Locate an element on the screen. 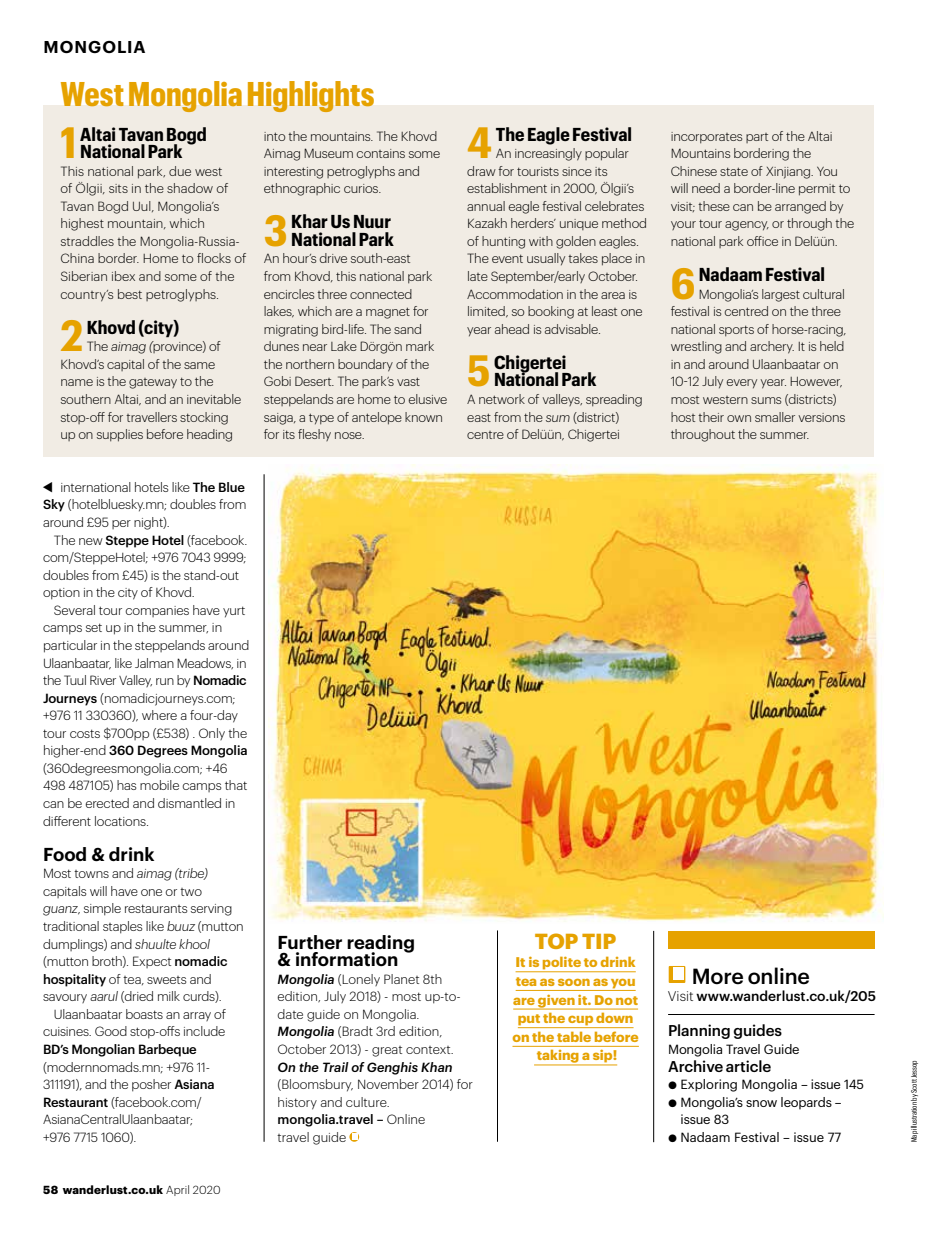 The image size is (952, 1234). their is located at coordinates (711, 417).
